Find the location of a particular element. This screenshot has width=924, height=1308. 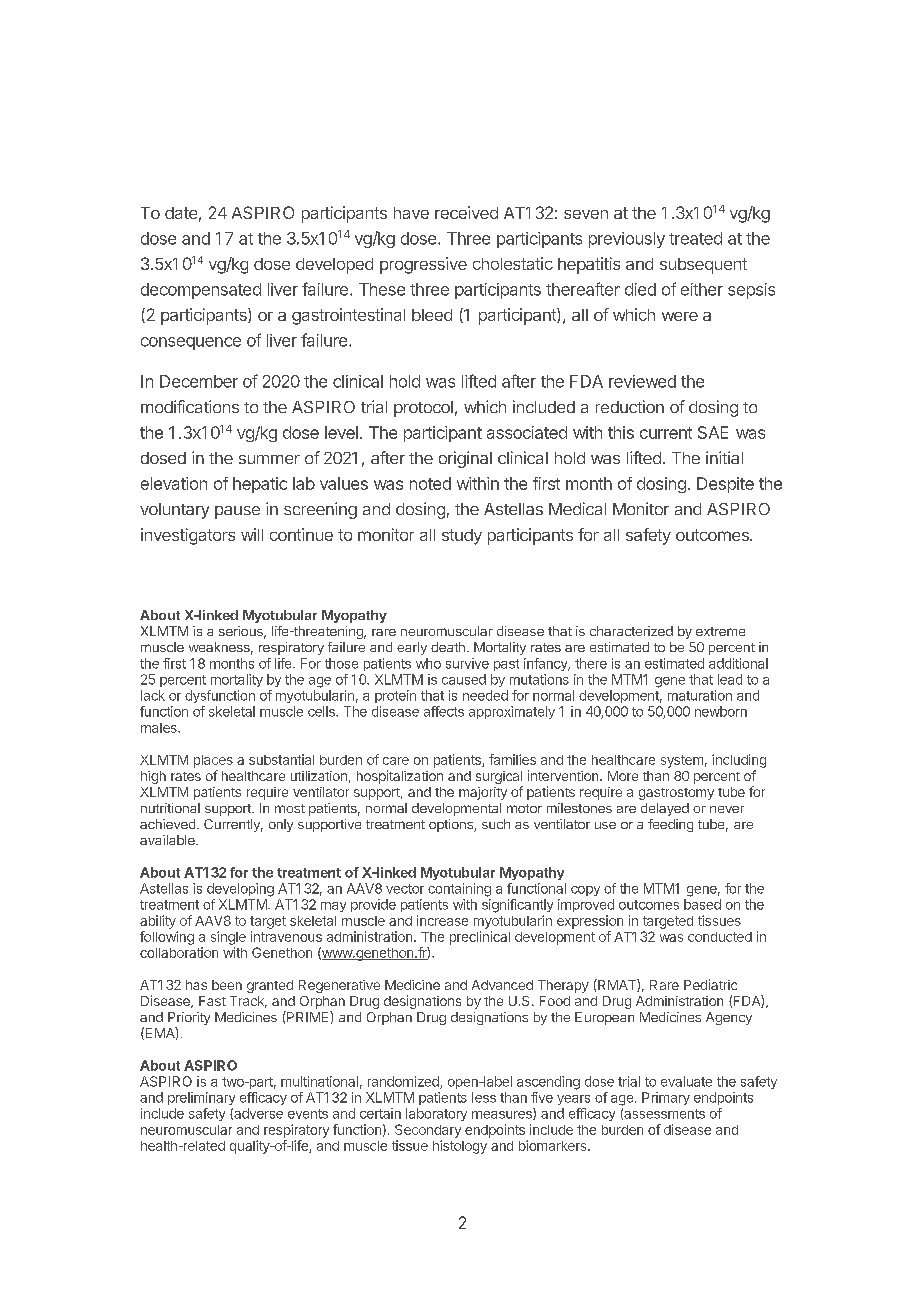

initial is located at coordinates (724, 457).
